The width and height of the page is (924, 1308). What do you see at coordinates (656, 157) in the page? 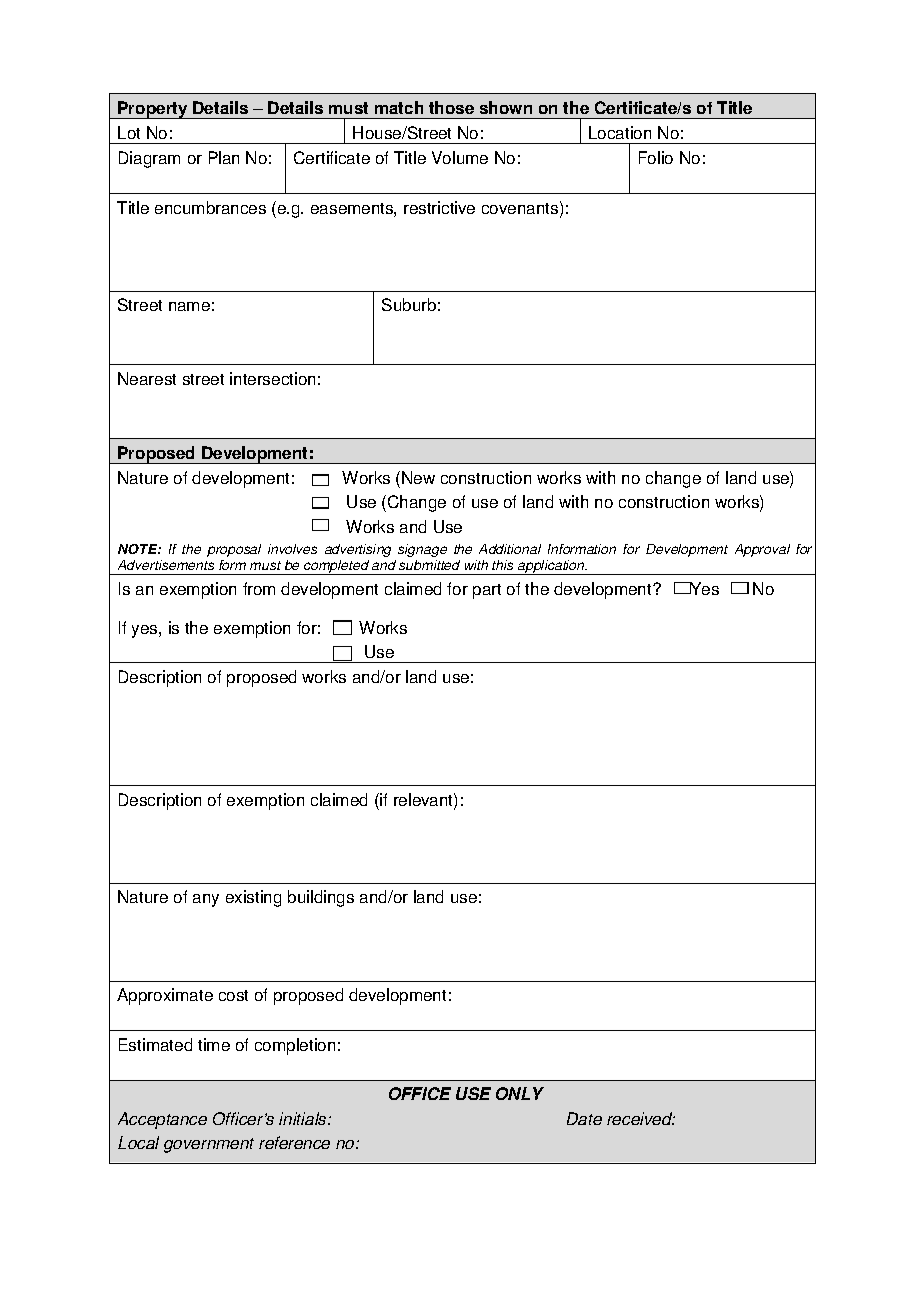
I see `Folio` at bounding box center [656, 157].
